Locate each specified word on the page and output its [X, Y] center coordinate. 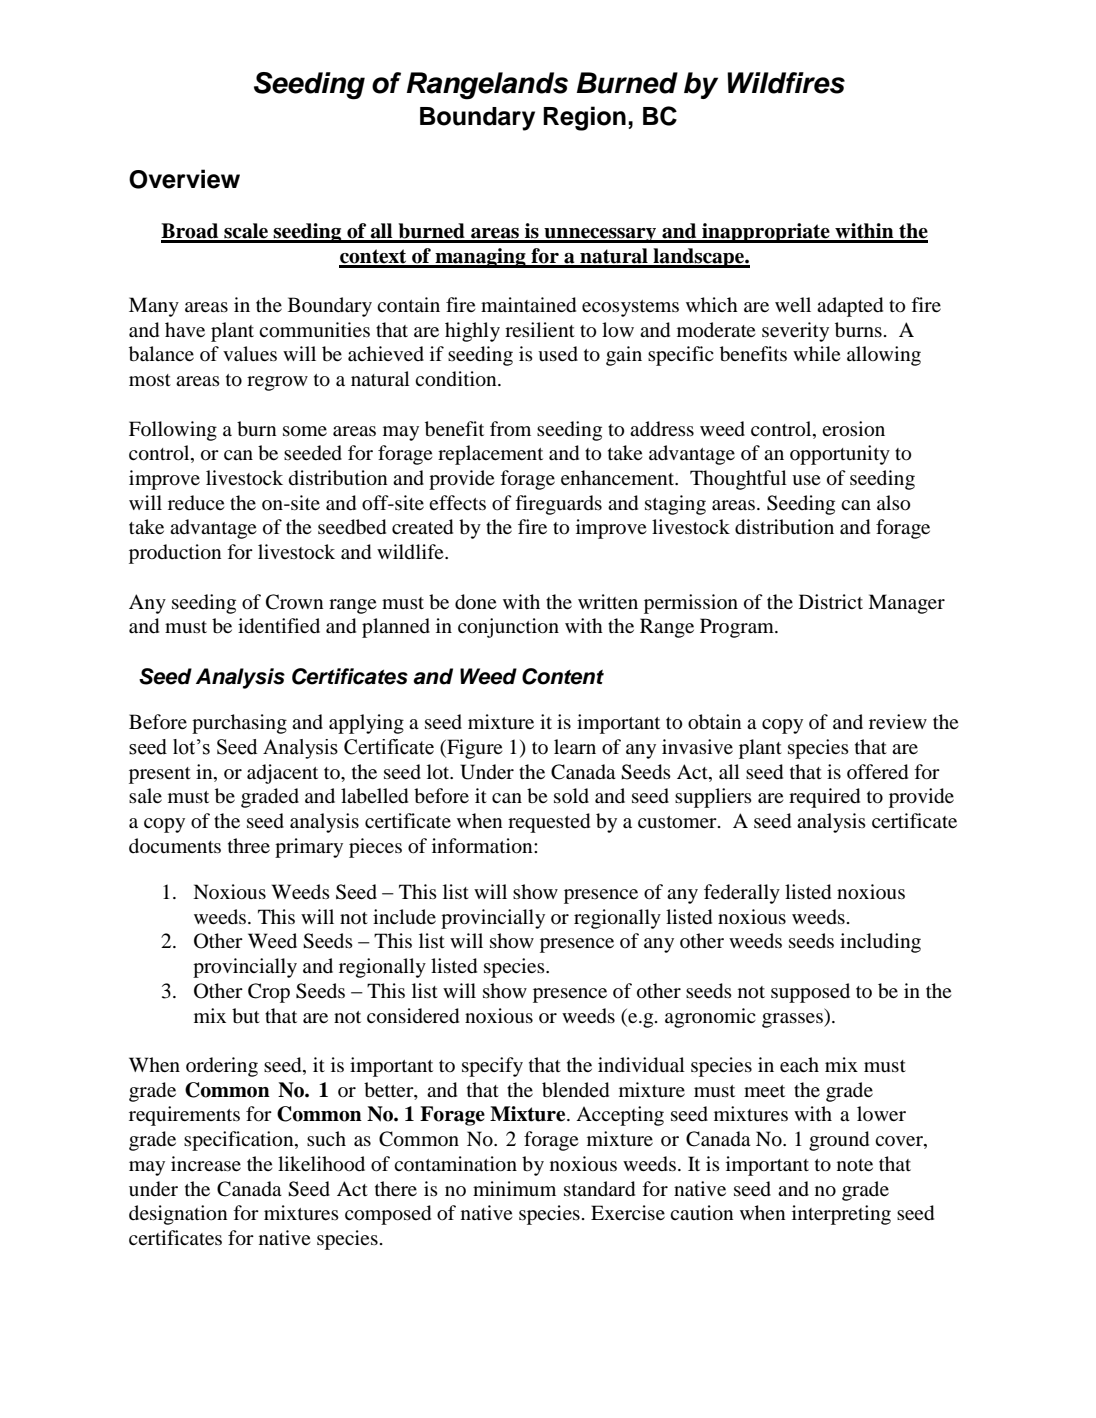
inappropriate [766, 233]
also [893, 503]
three [249, 845]
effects [457, 502]
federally [742, 894]
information [483, 846]
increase [206, 1163]
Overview [184, 179]
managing [480, 258]
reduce [196, 503]
